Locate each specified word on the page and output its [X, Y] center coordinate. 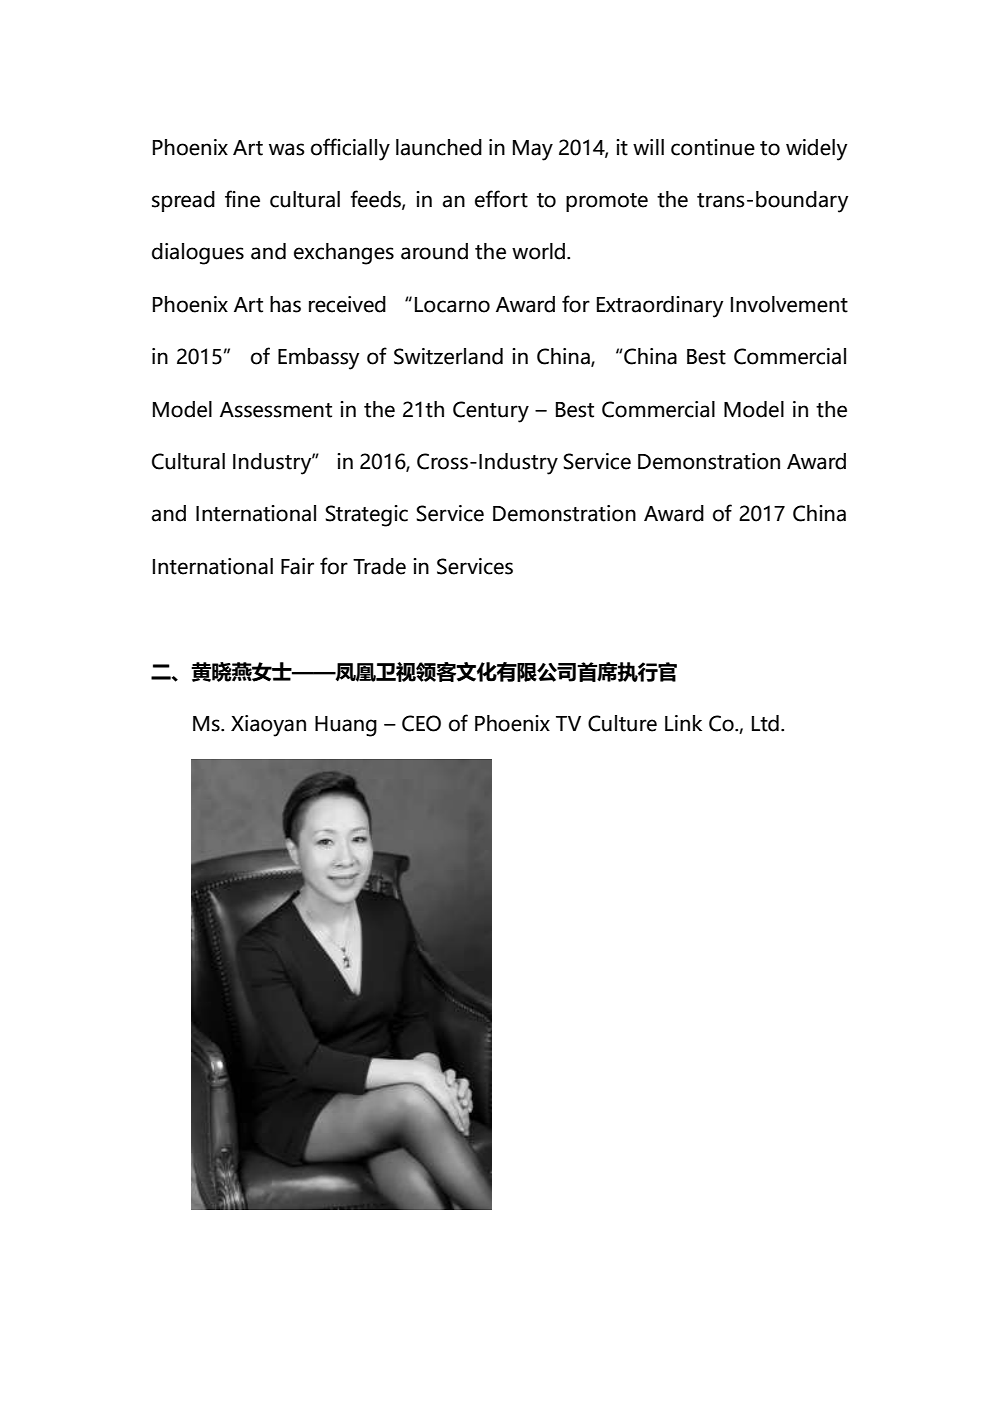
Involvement [789, 304]
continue [713, 147]
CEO [421, 723]
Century [491, 412]
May [533, 150]
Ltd [765, 723]
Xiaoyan [268, 726]
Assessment [276, 410]
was [286, 149]
